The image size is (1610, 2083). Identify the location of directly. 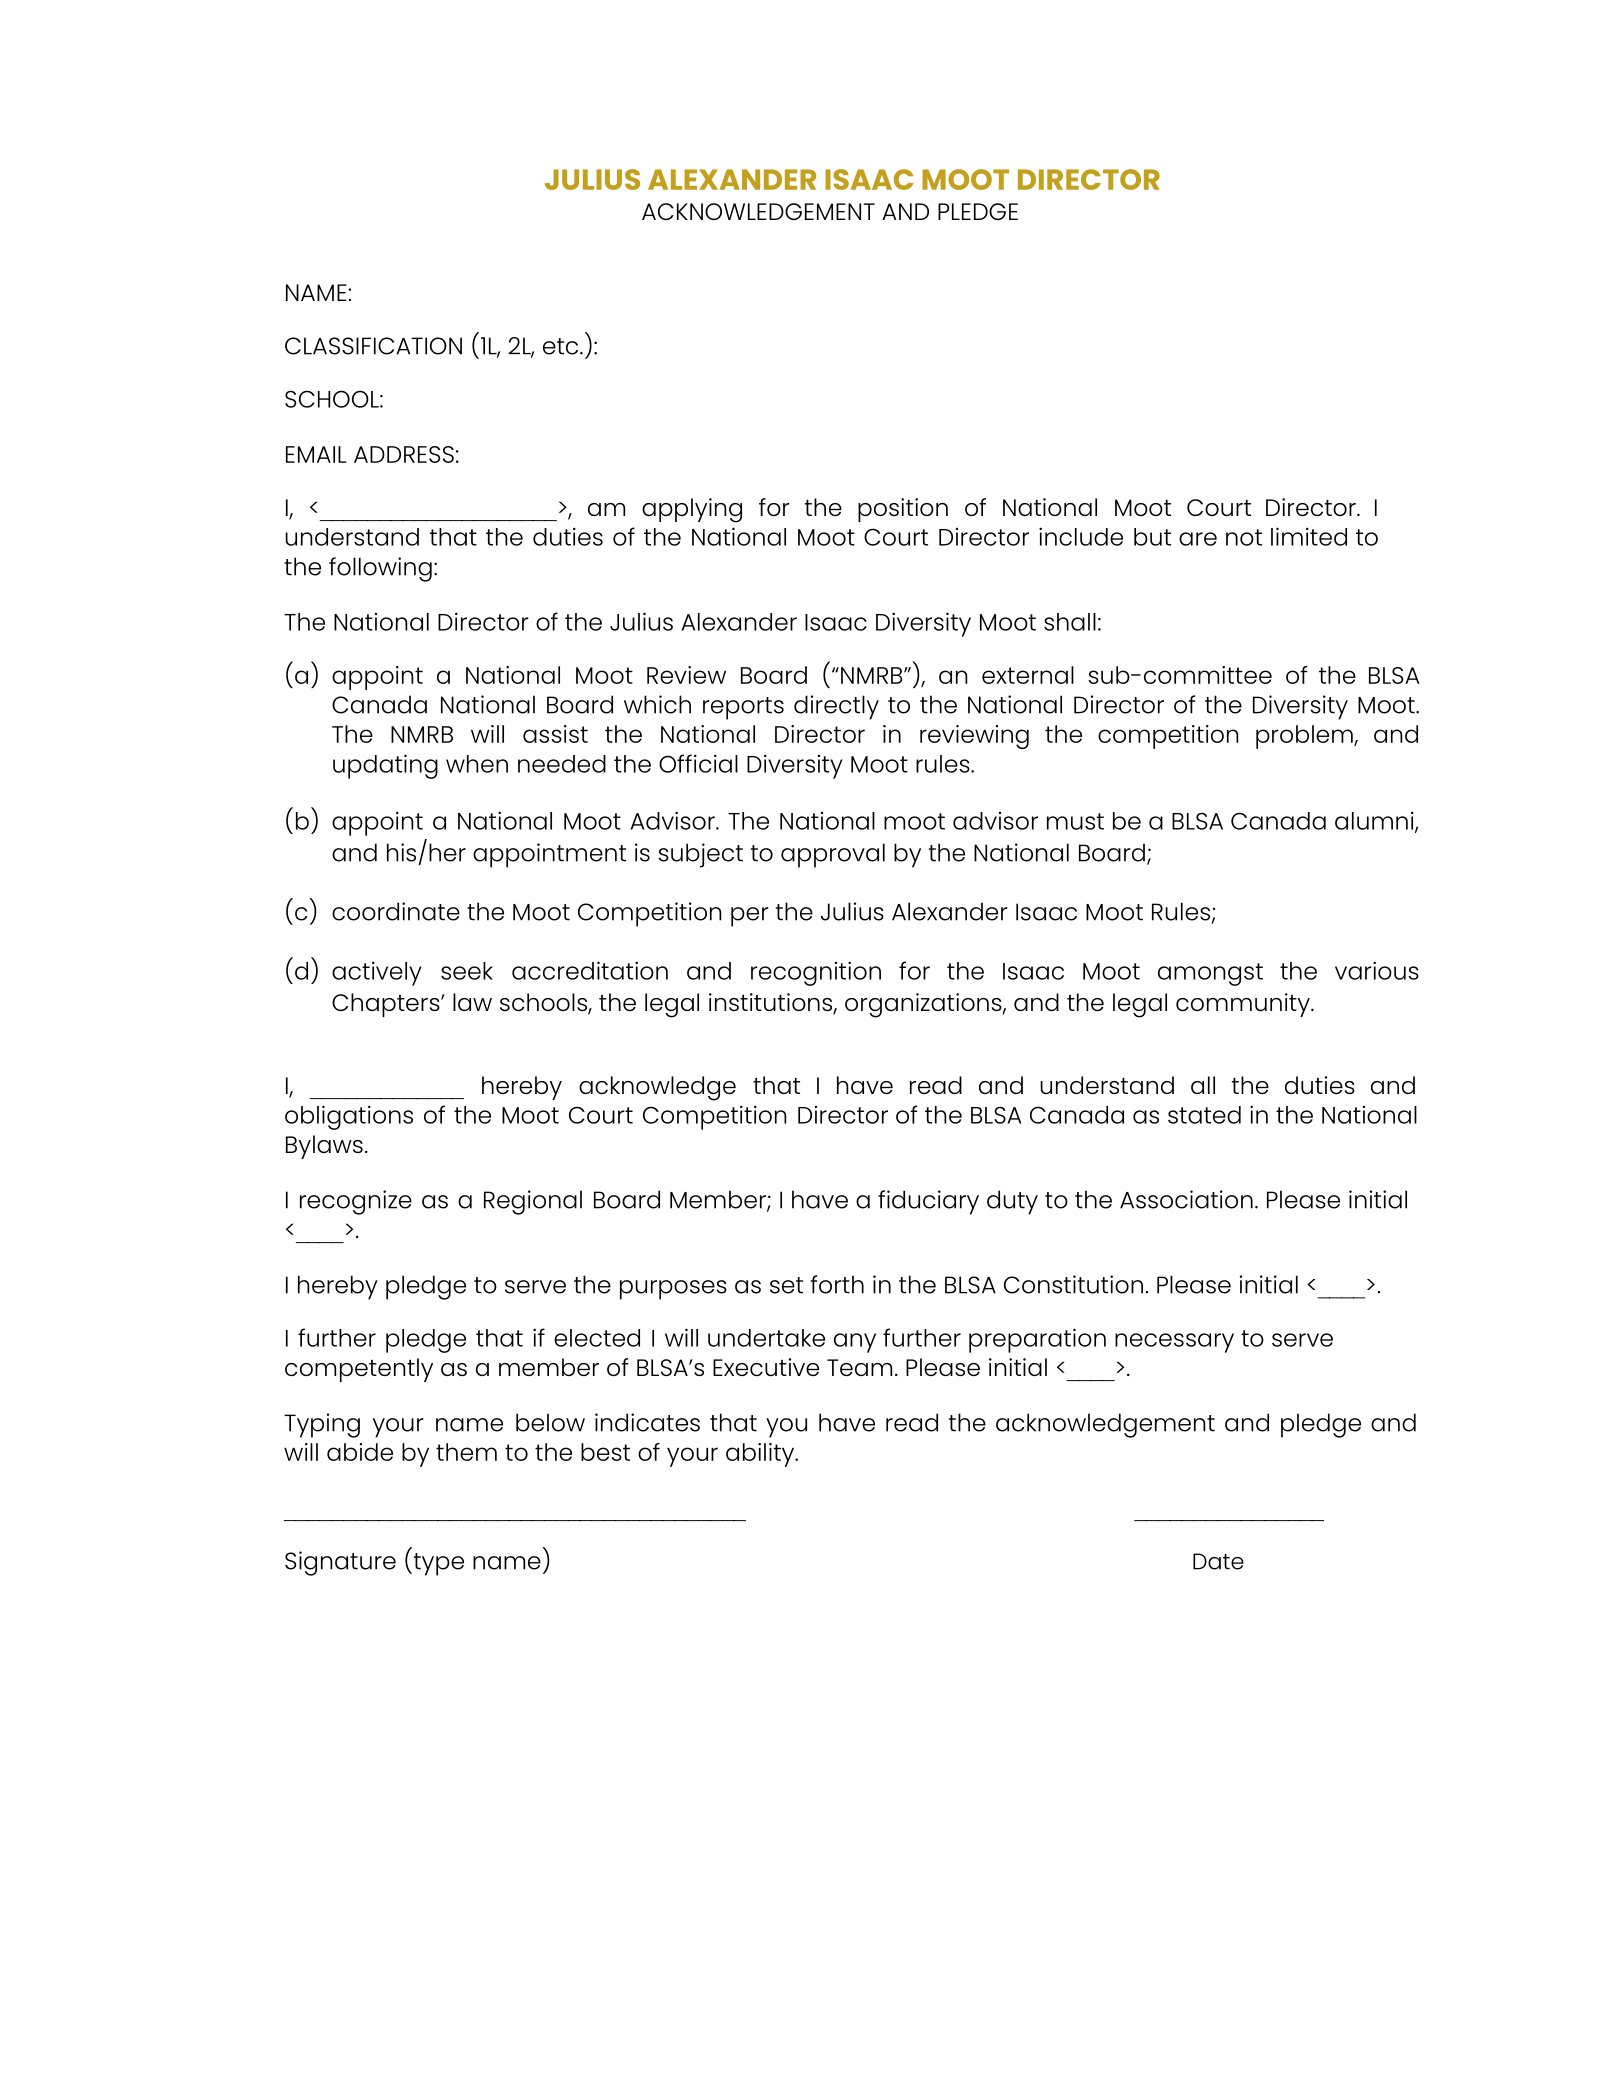
(836, 707).
